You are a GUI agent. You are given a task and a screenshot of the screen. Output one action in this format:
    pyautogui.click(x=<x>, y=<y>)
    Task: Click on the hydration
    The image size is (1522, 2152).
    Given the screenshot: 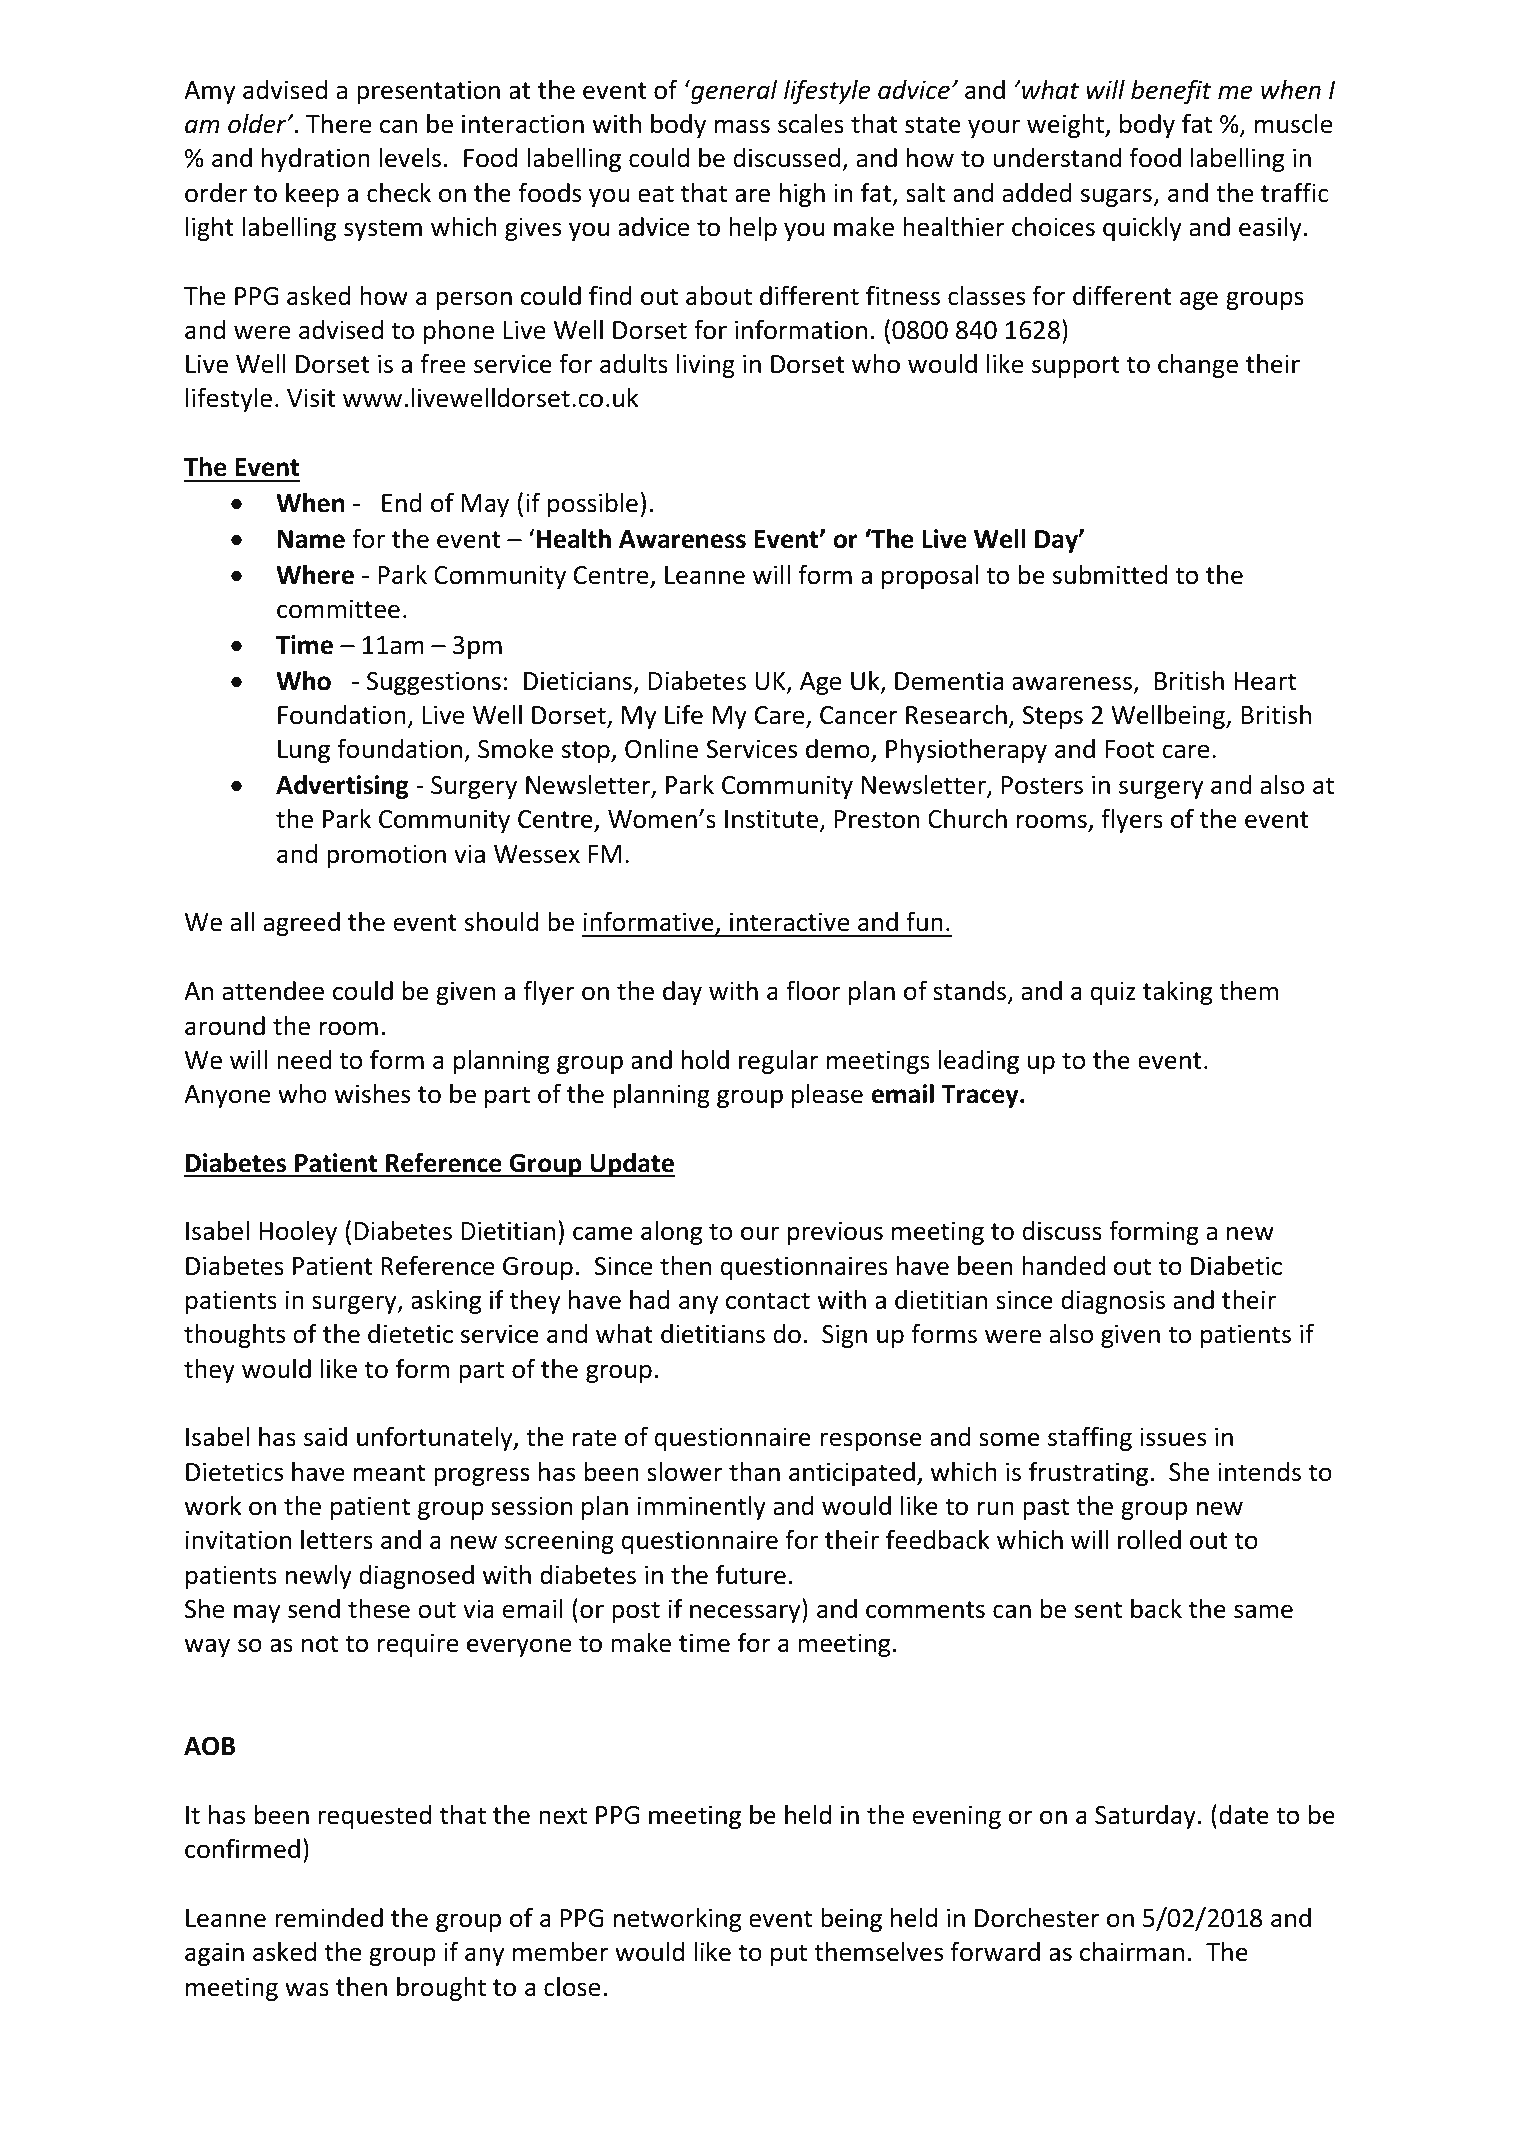 What is the action you would take?
    pyautogui.click(x=316, y=160)
